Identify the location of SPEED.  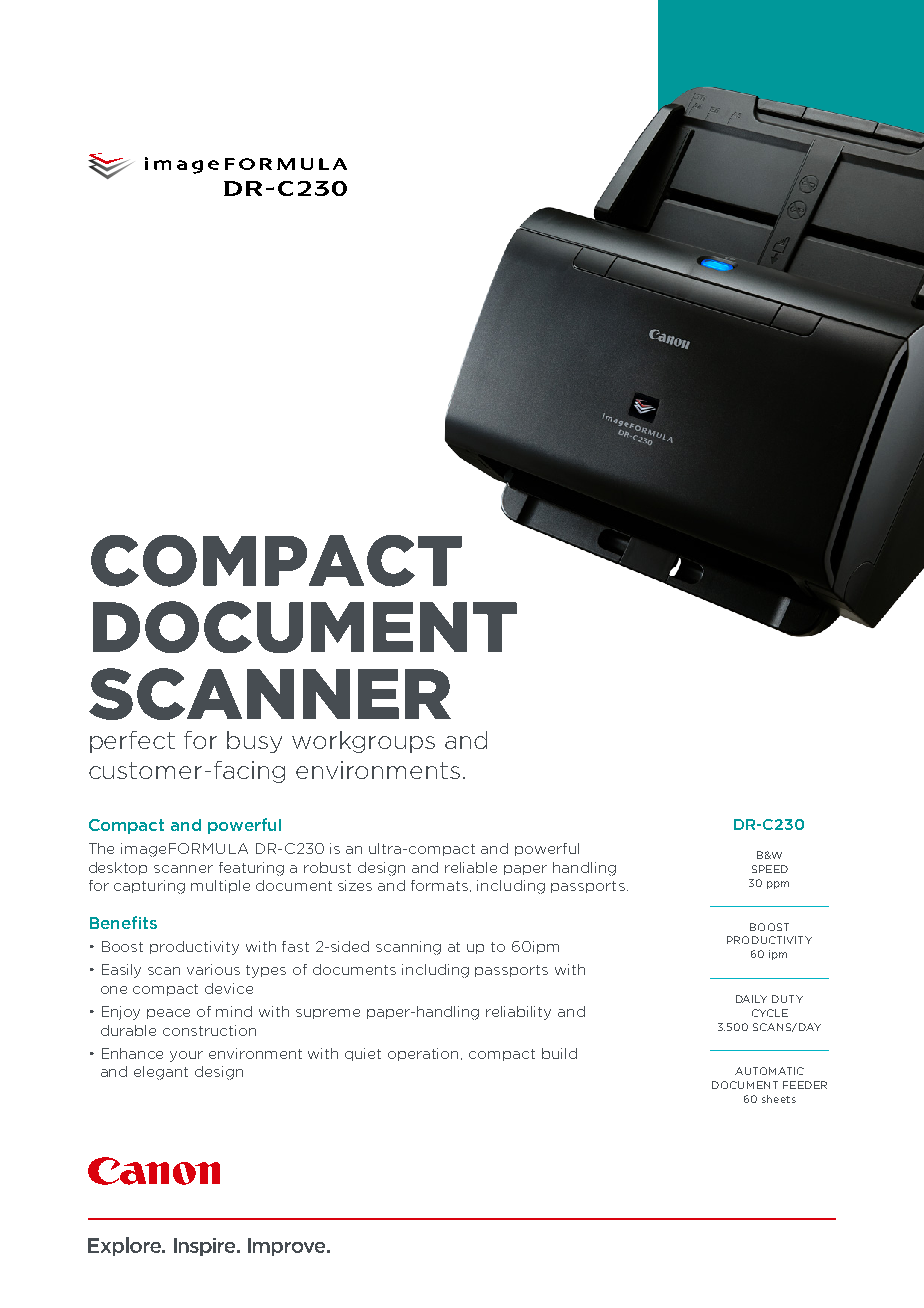
(770, 869).
